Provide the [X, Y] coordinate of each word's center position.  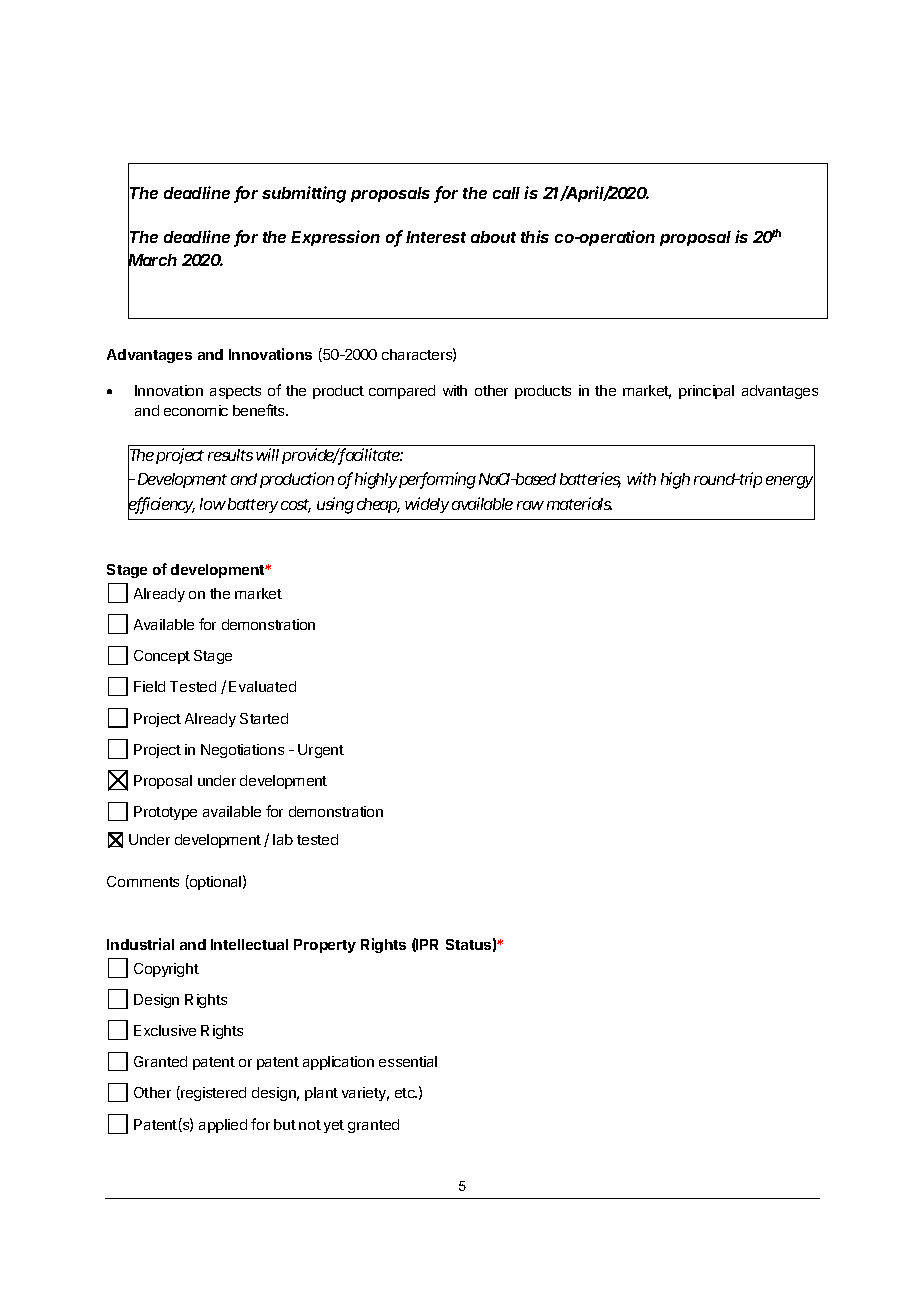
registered [212, 1093]
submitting [304, 194]
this [535, 236]
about [493, 237]
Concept [162, 657]
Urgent [321, 751]
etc [406, 1093]
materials [579, 503]
